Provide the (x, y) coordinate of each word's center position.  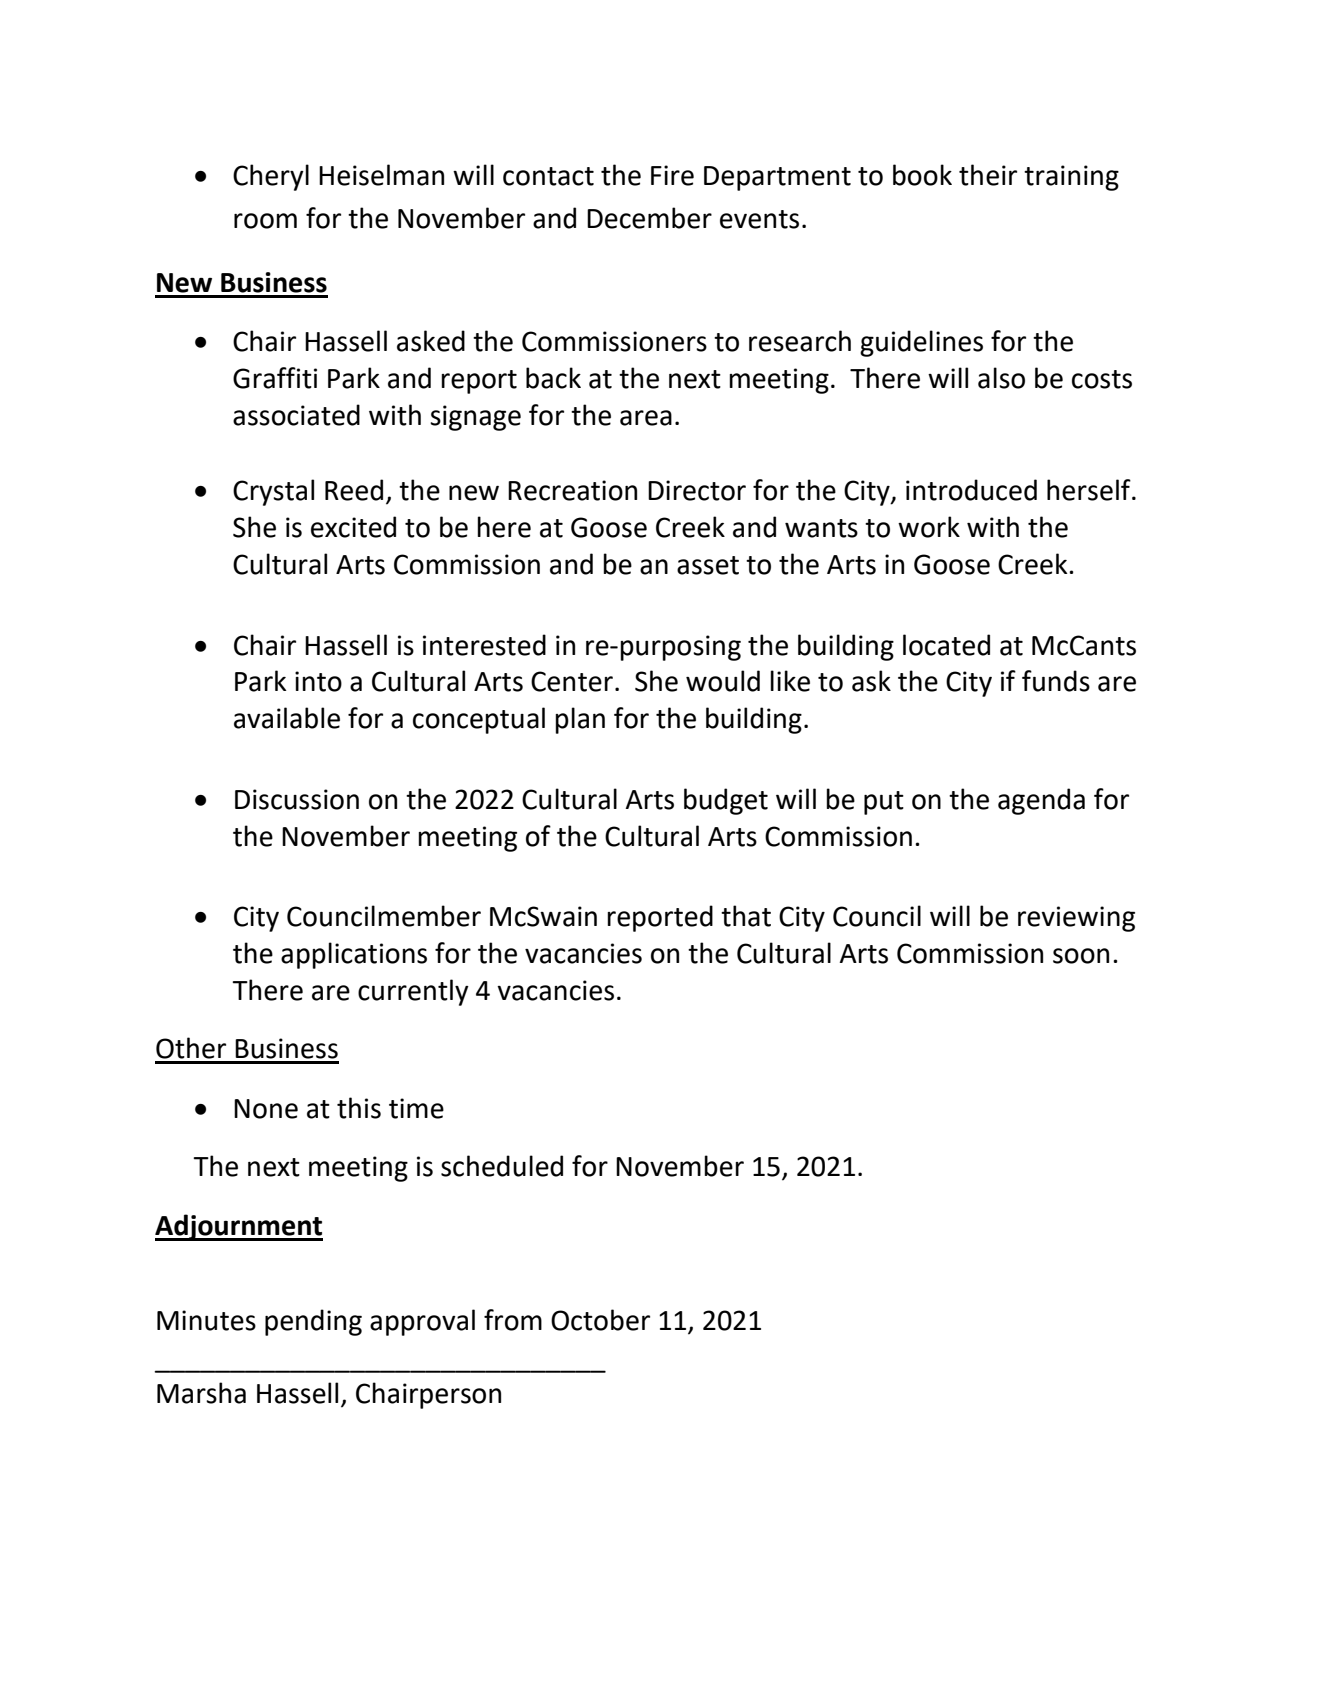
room (265, 221)
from (513, 1320)
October (600, 1320)
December (649, 218)
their (988, 175)
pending (313, 1322)
